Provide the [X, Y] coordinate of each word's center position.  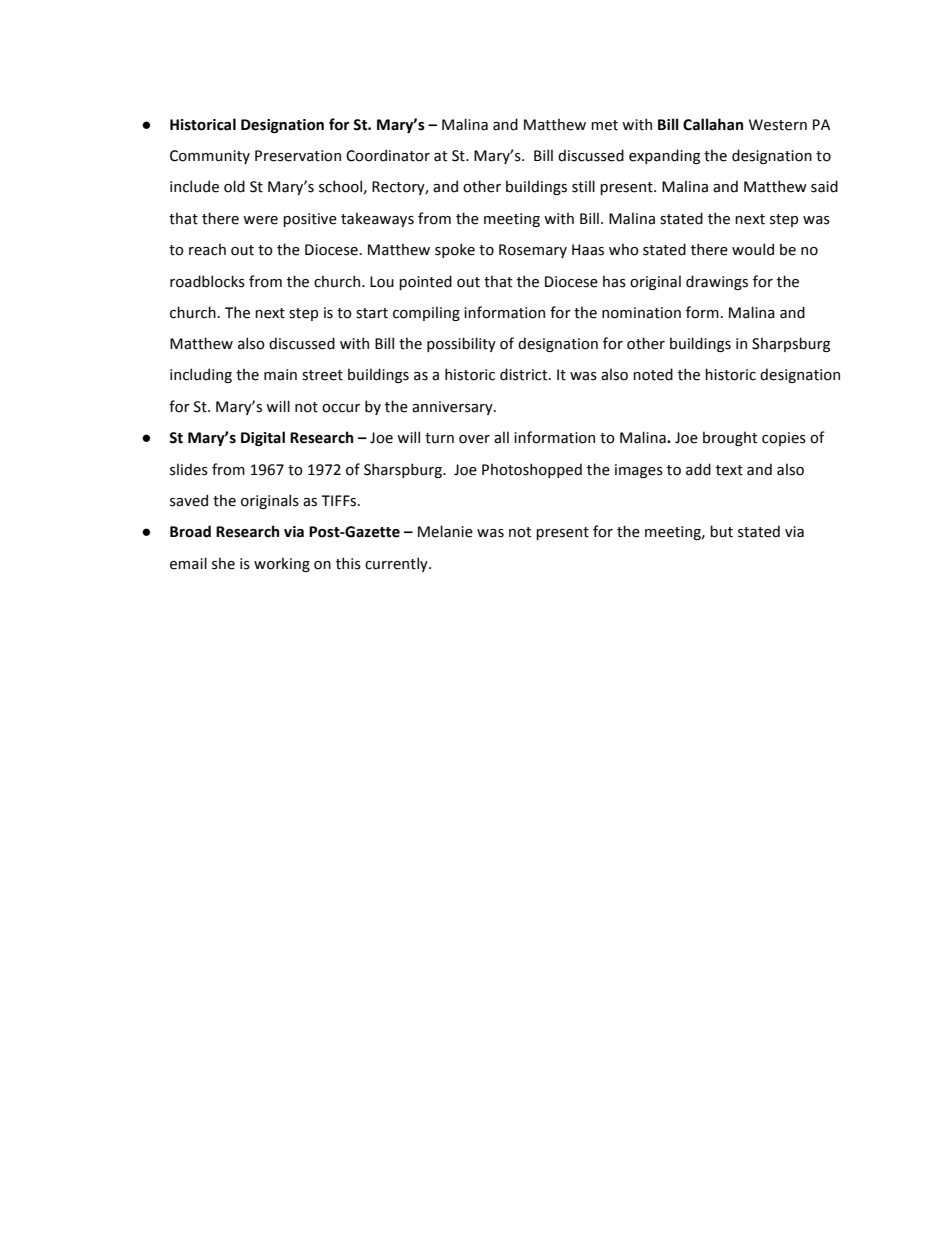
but [721, 531]
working [282, 564]
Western [778, 125]
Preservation [298, 156]
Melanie [445, 531]
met [604, 125]
